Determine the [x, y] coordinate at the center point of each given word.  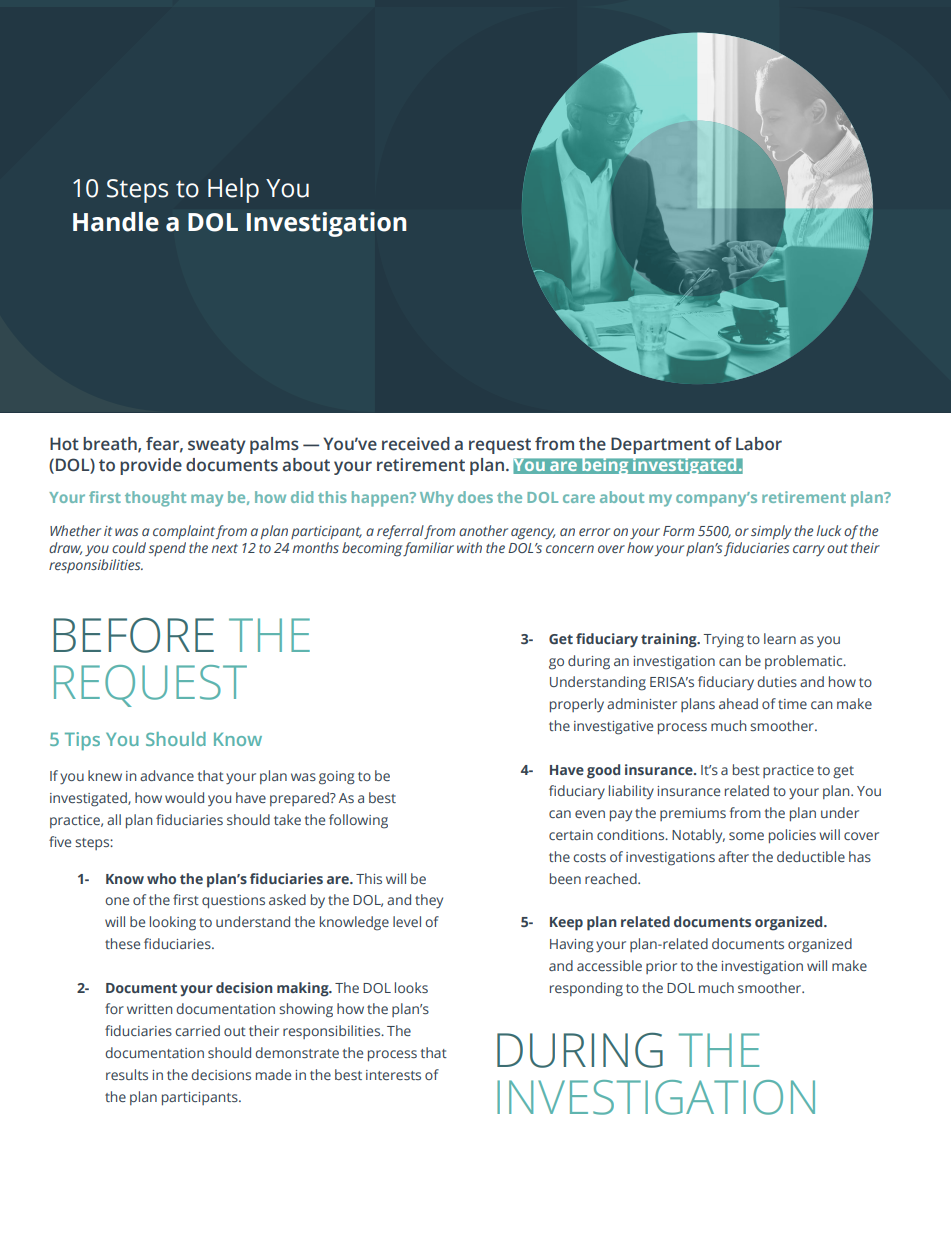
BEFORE [133, 635]
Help [233, 190]
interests [393, 1075]
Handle [116, 222]
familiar [428, 549]
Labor [759, 444]
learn [780, 638]
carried [197, 1030]
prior [661, 967]
